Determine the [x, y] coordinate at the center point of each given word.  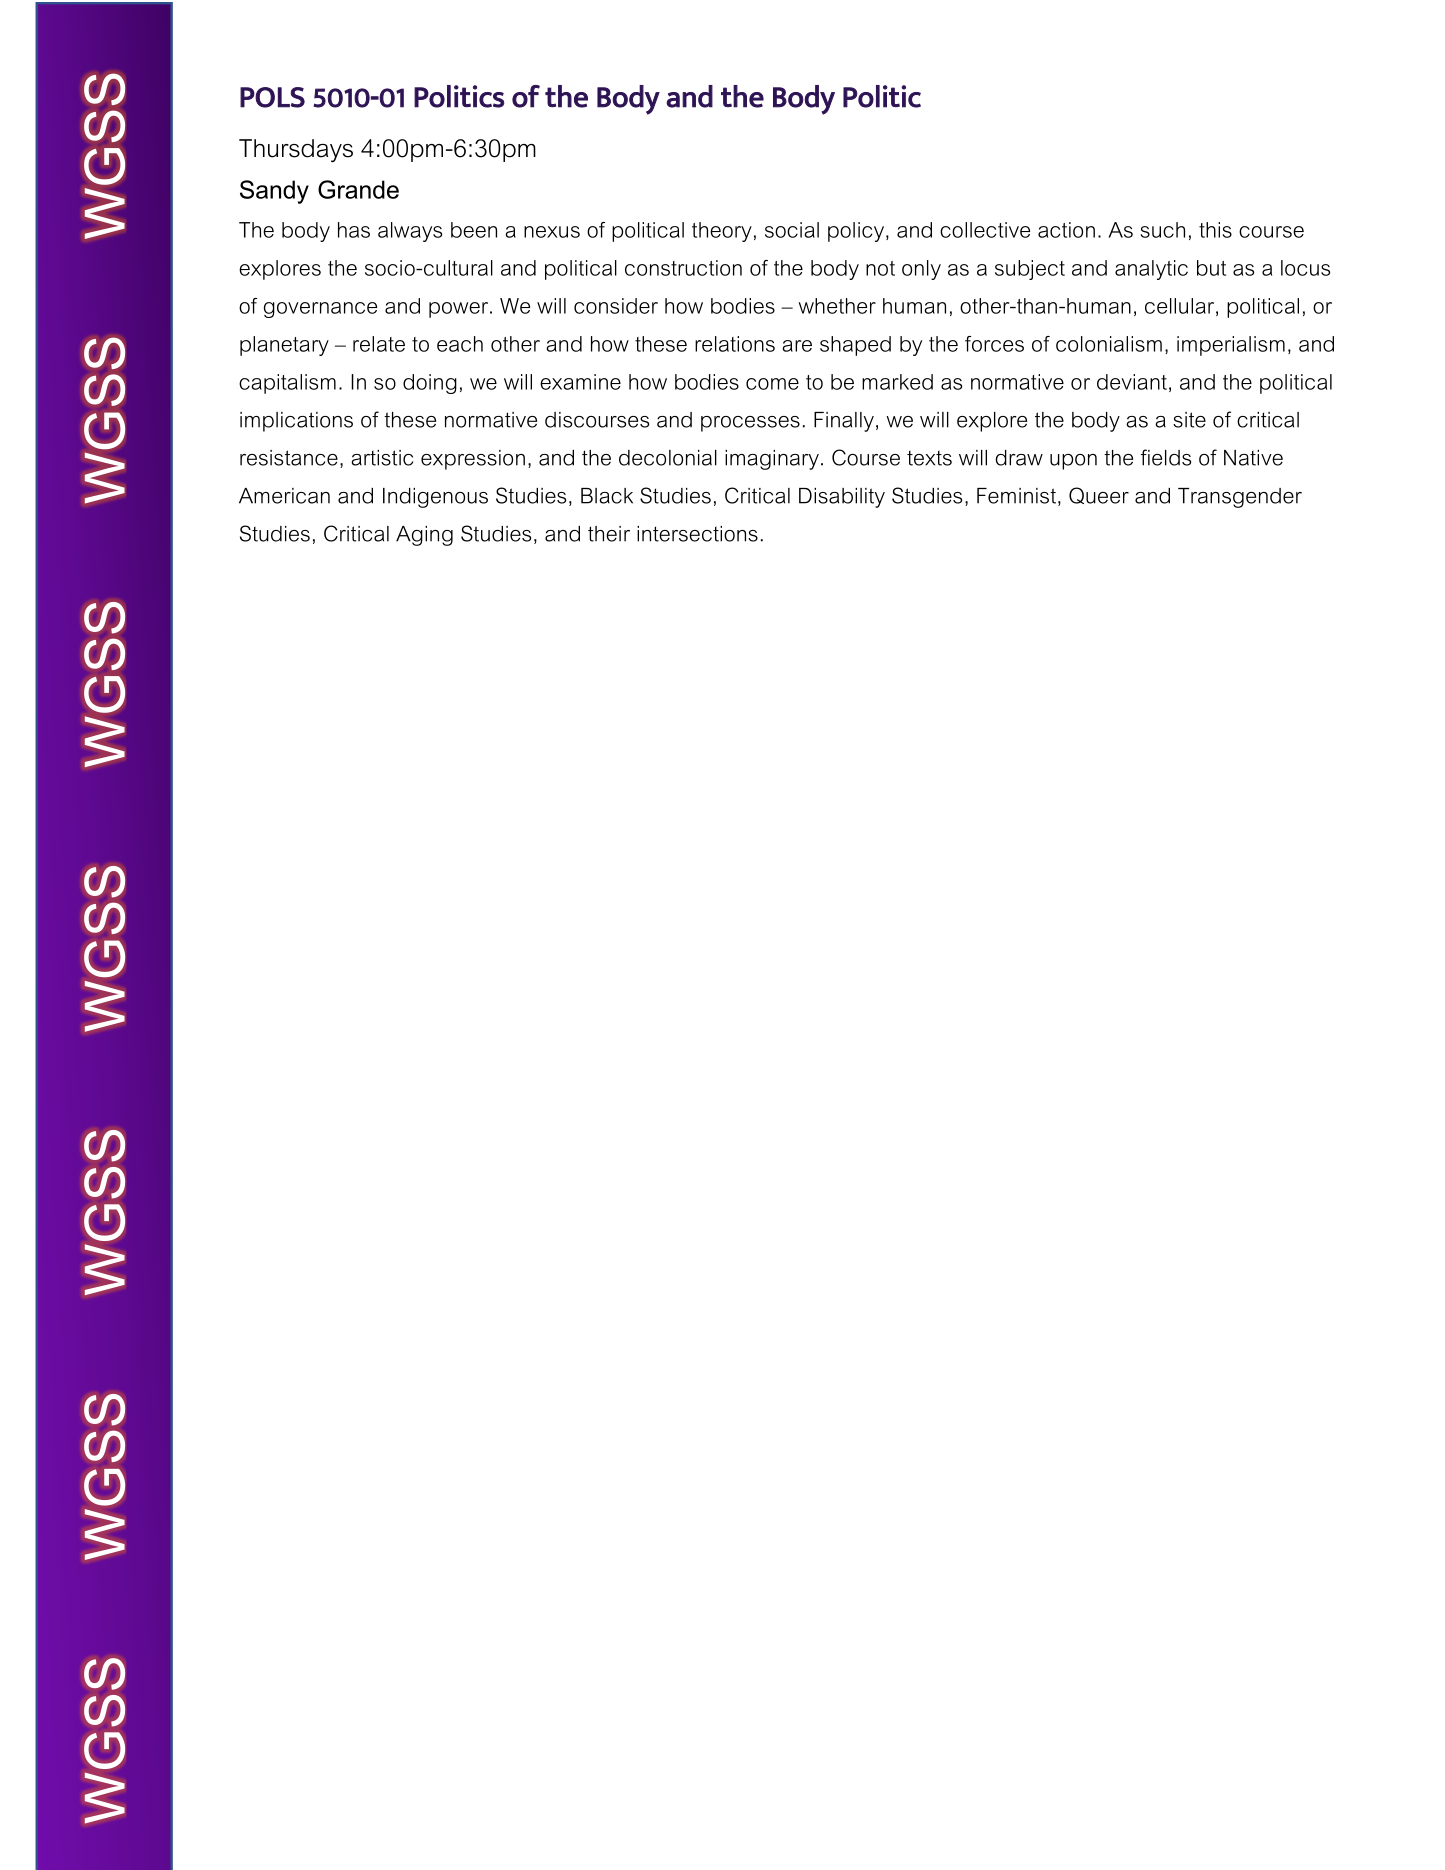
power [460, 310]
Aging [424, 536]
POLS [272, 97]
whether [837, 306]
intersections [697, 534]
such [1162, 230]
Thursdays [296, 151]
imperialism [1231, 346]
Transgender [1240, 498]
